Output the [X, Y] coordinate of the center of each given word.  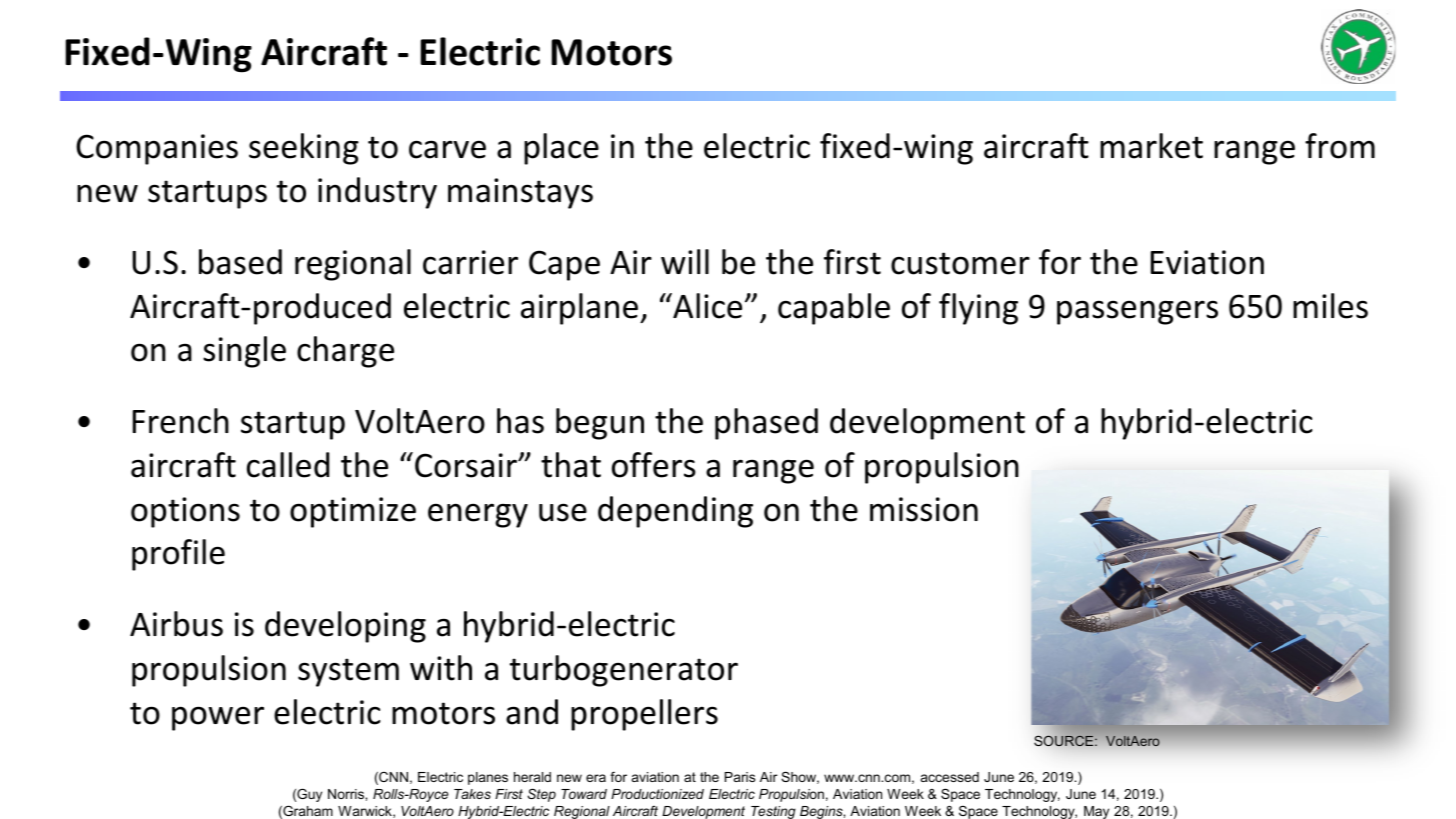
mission [924, 509]
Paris [740, 777]
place [561, 149]
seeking [304, 149]
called [288, 465]
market [1151, 146]
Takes [472, 794]
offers [654, 465]
